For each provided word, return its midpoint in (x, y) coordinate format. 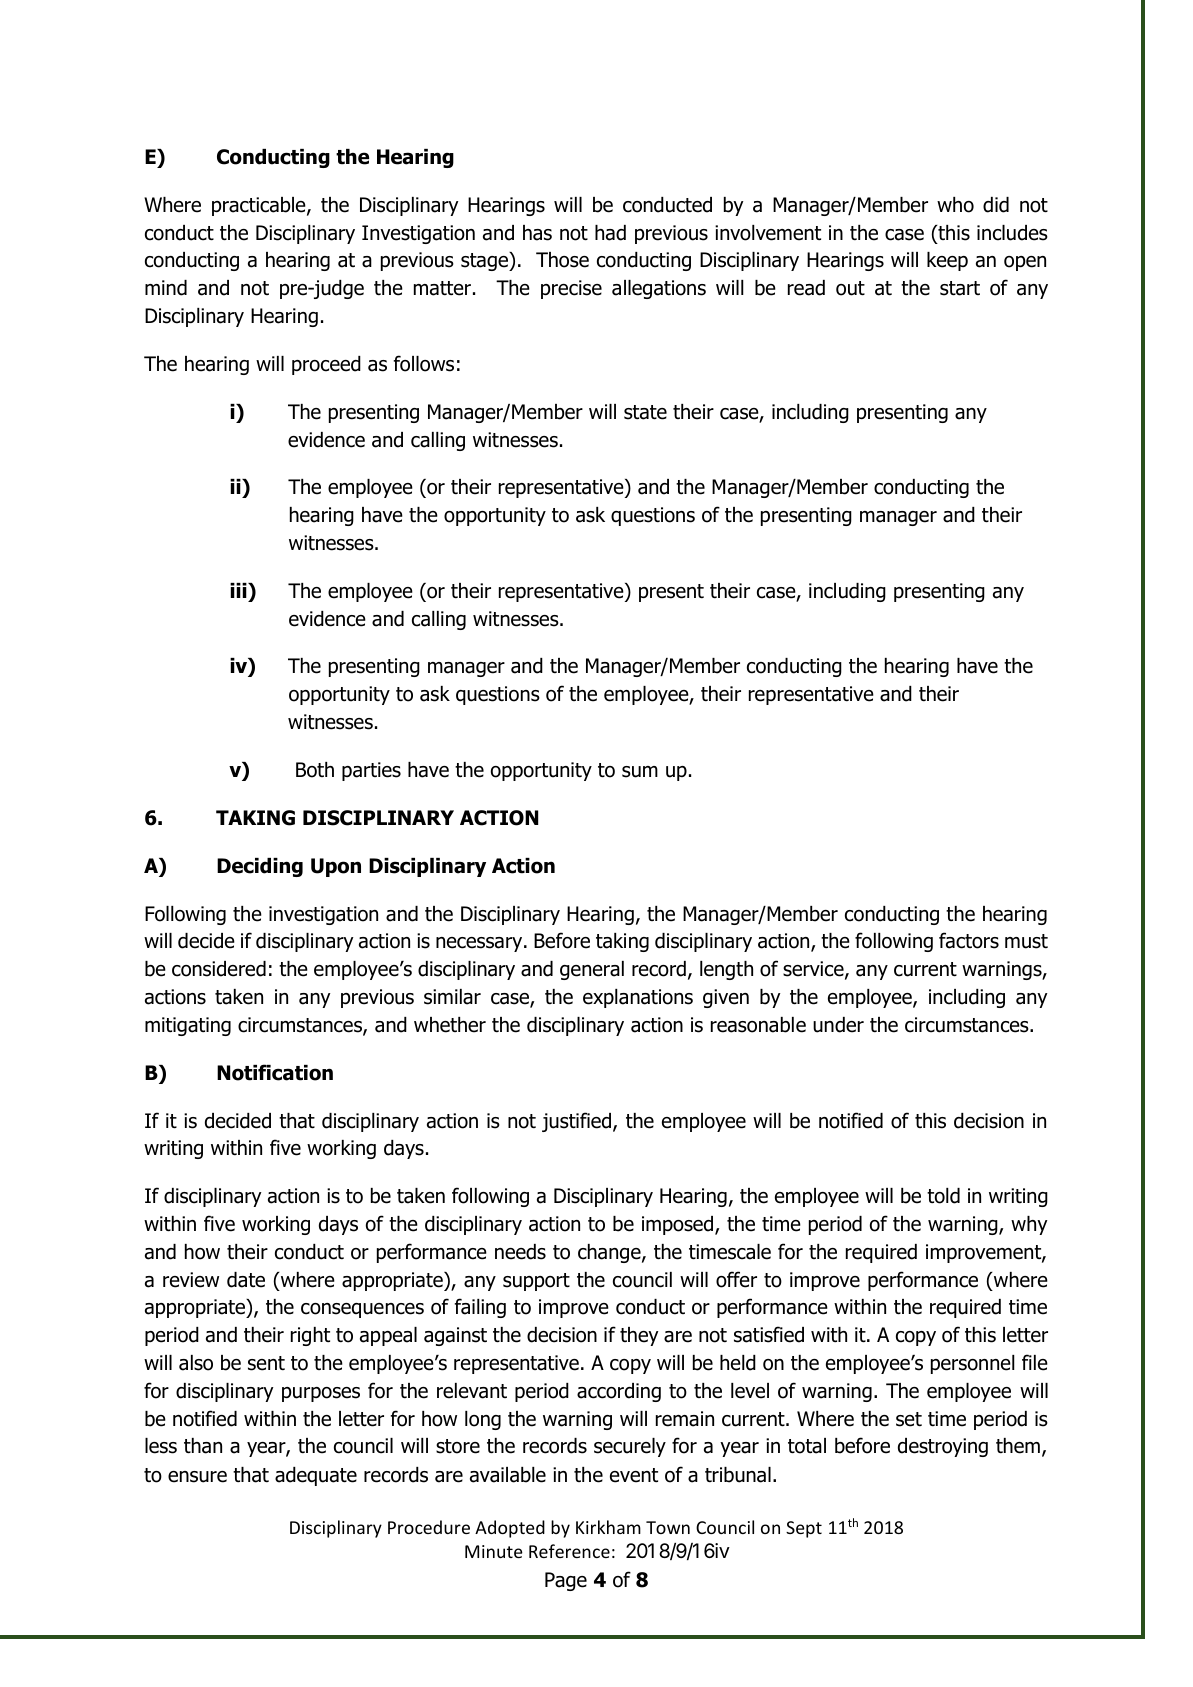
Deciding (260, 867)
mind (166, 288)
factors (969, 940)
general (592, 970)
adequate (316, 1476)
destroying (943, 1447)
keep (947, 261)
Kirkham (608, 1527)
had (610, 233)
